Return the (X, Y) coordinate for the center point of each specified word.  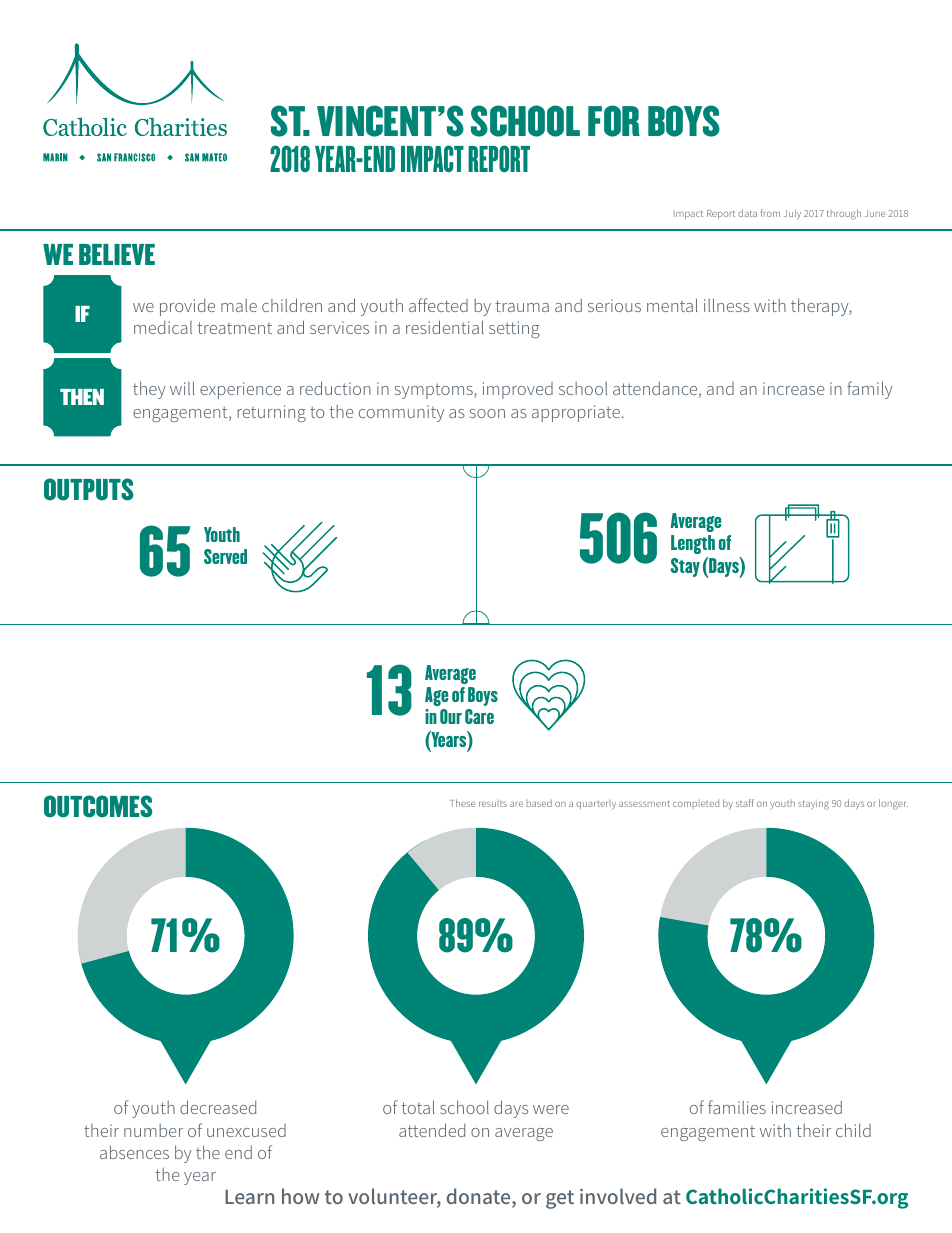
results (493, 804)
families (737, 1107)
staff (745, 803)
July (792, 214)
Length (693, 544)
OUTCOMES (98, 806)
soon (487, 413)
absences (134, 1152)
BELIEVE (117, 254)
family (870, 390)
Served (225, 556)
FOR (614, 121)
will (182, 388)
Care (479, 716)
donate (480, 1198)
